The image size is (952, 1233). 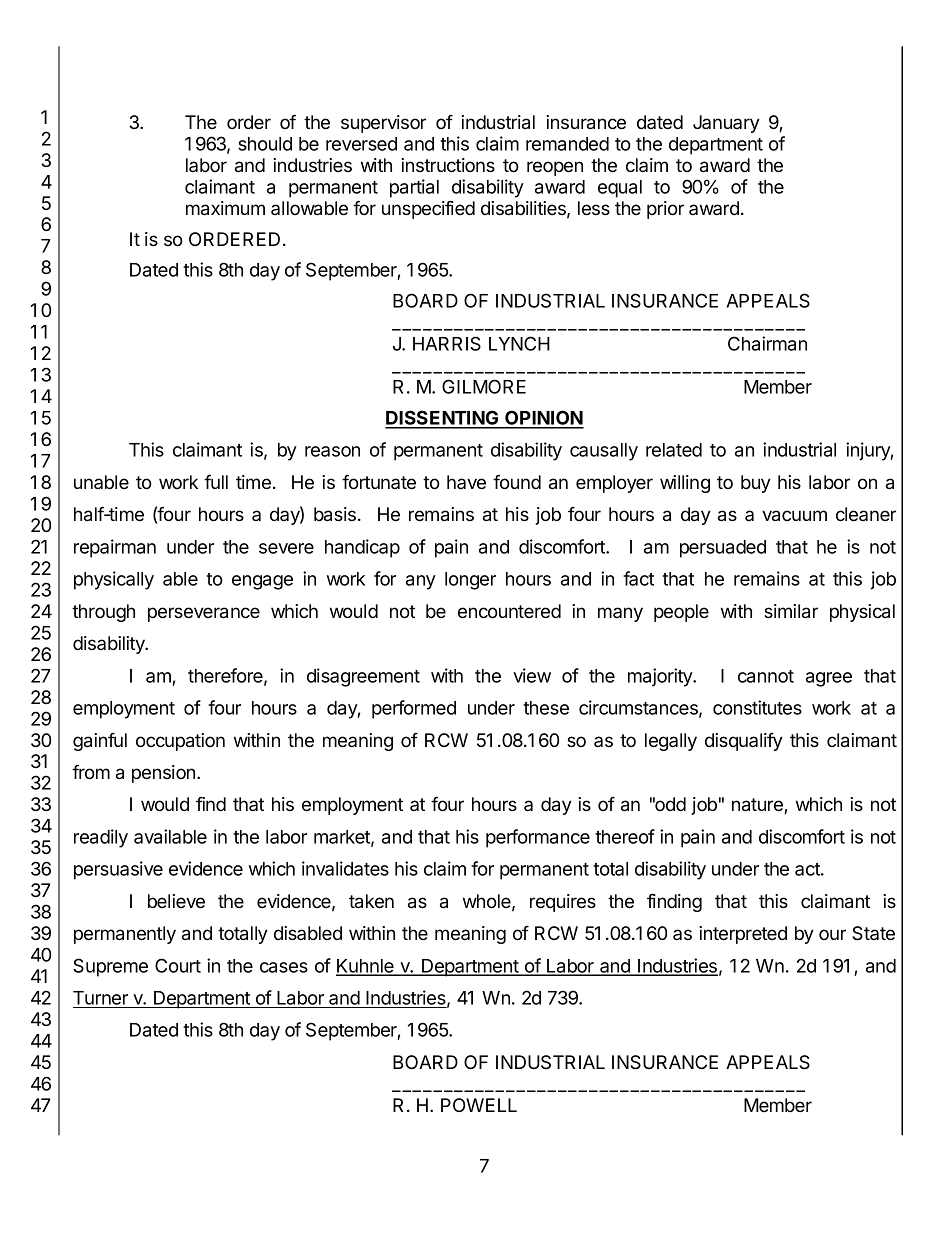 I want to click on similar, so click(x=791, y=611).
